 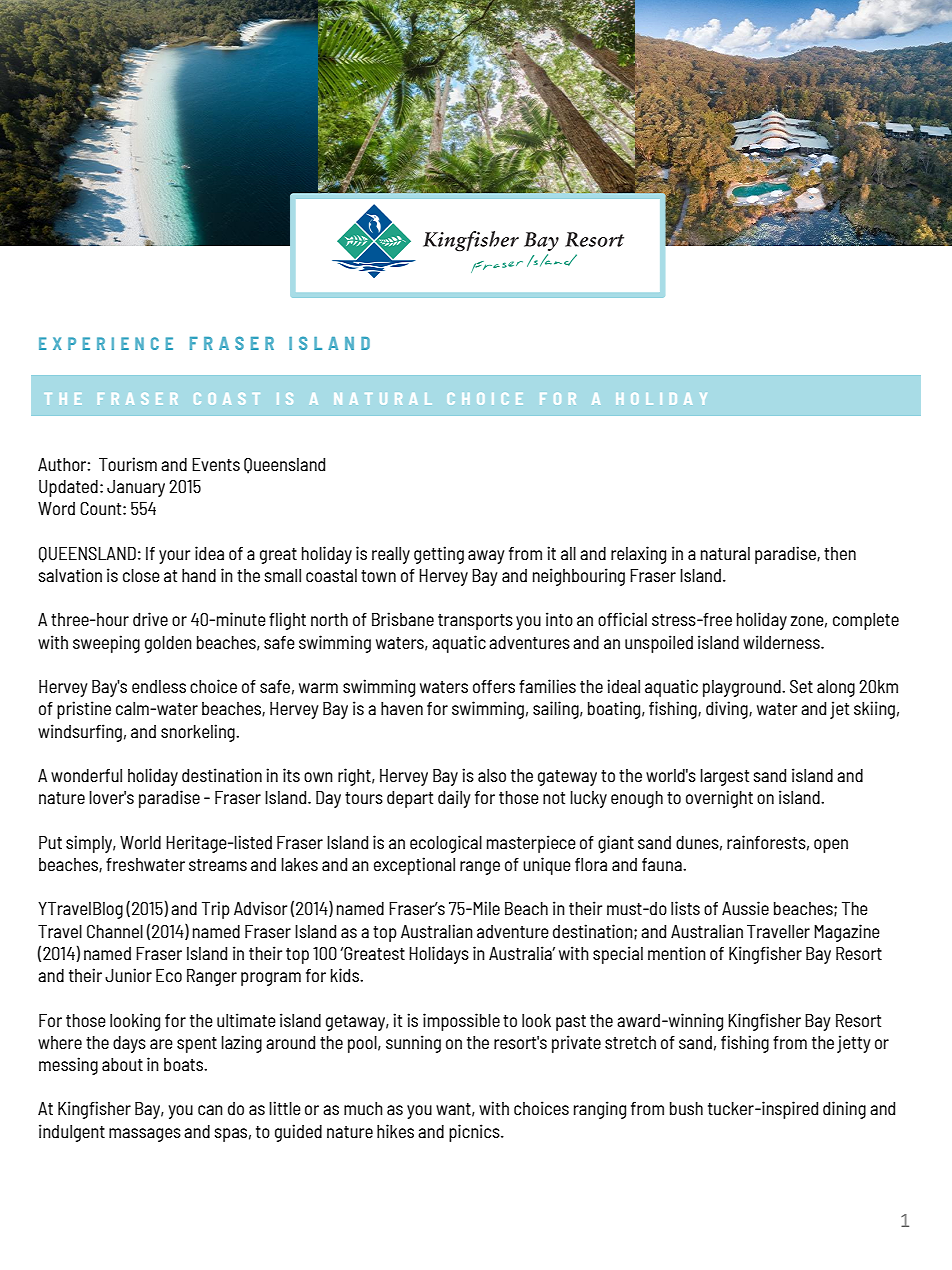 I want to click on then, so click(x=840, y=553).
